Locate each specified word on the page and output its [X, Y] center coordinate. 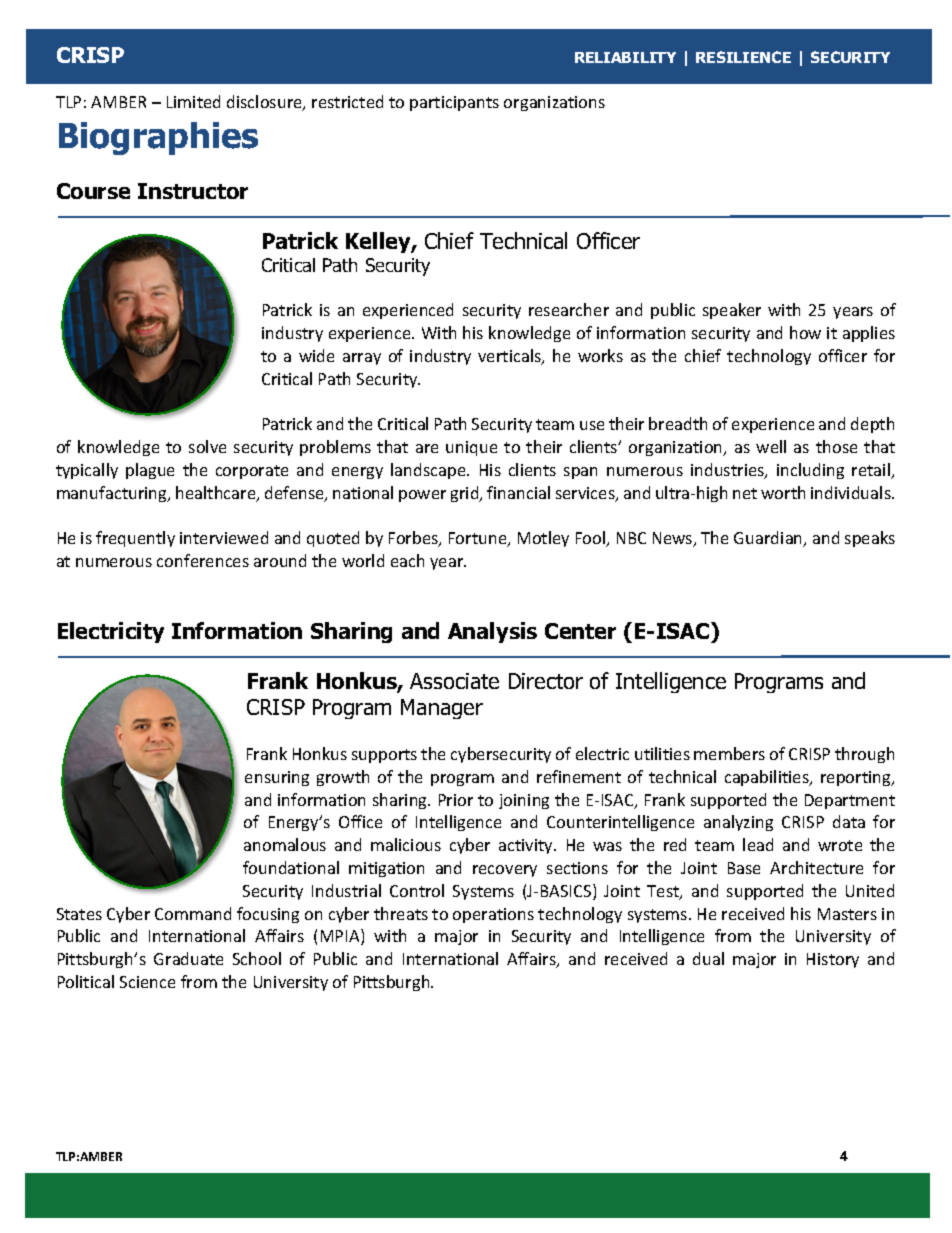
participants [454, 103]
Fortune [479, 539]
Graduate [188, 958]
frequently [135, 539]
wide [316, 355]
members [729, 753]
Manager [442, 709]
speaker [732, 311]
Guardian [769, 539]
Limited [193, 101]
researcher [569, 309]
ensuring [277, 778]
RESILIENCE [743, 57]
